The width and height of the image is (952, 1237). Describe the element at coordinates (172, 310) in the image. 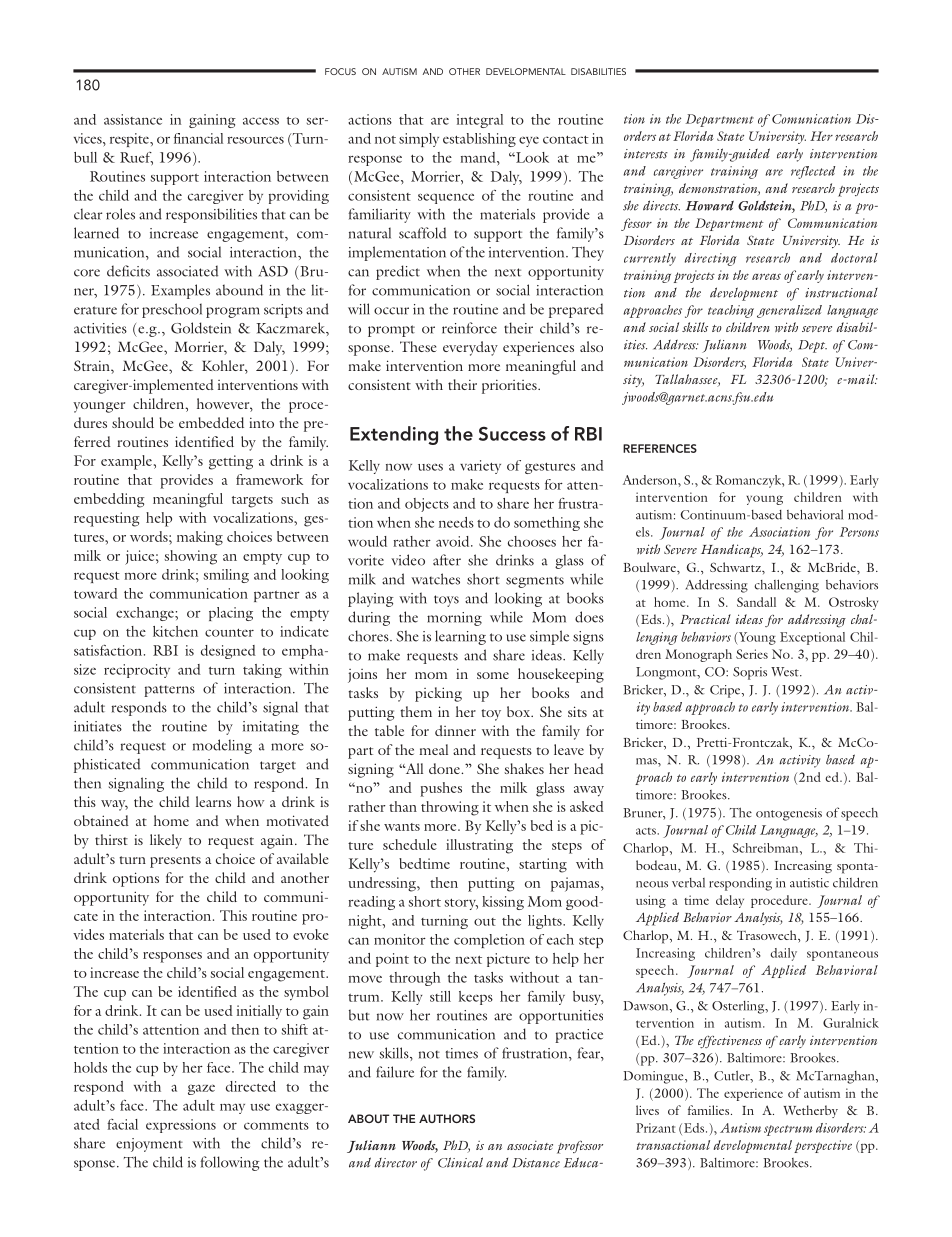

I see `preschool` at that location.
